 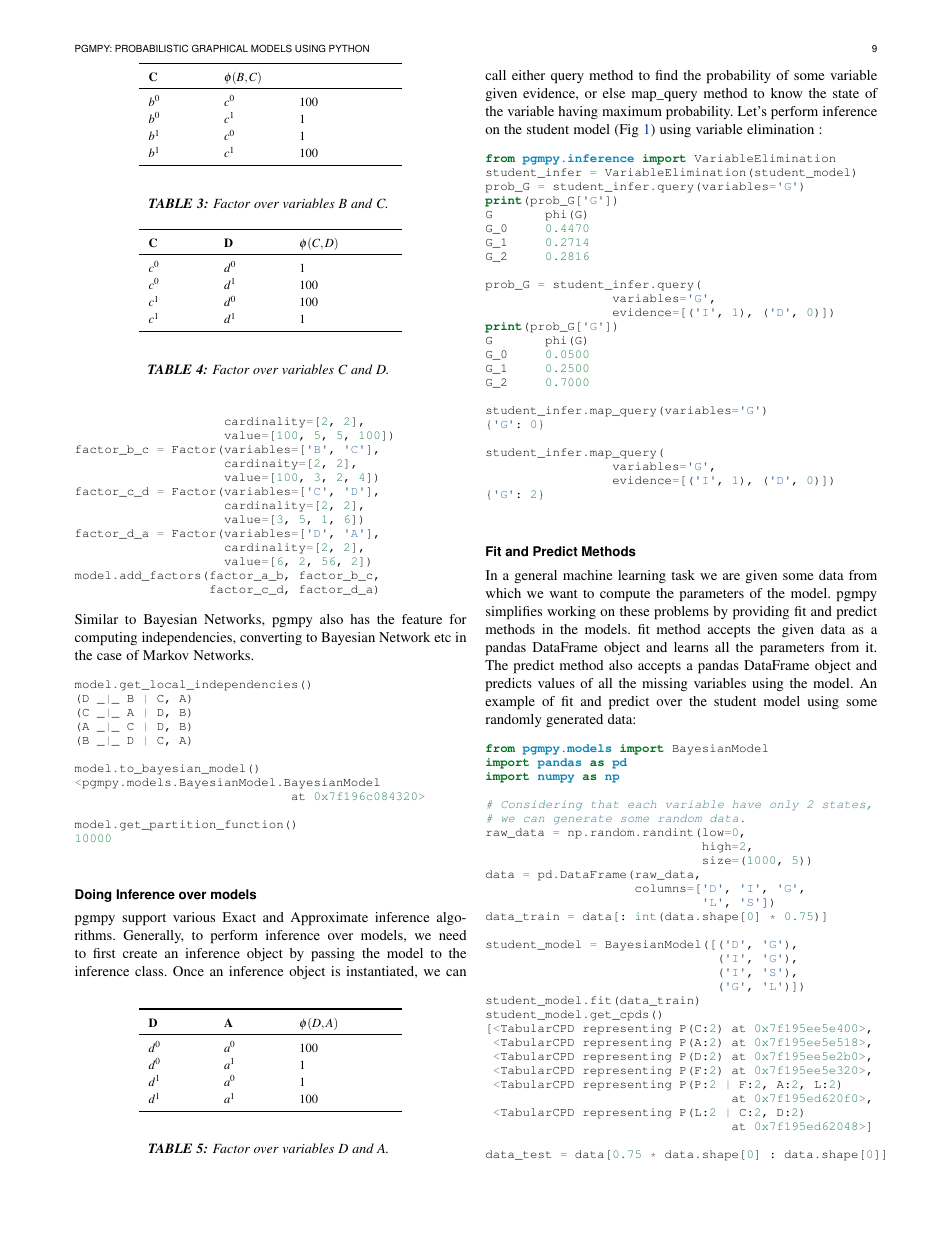 I want to click on create, so click(x=140, y=954).
